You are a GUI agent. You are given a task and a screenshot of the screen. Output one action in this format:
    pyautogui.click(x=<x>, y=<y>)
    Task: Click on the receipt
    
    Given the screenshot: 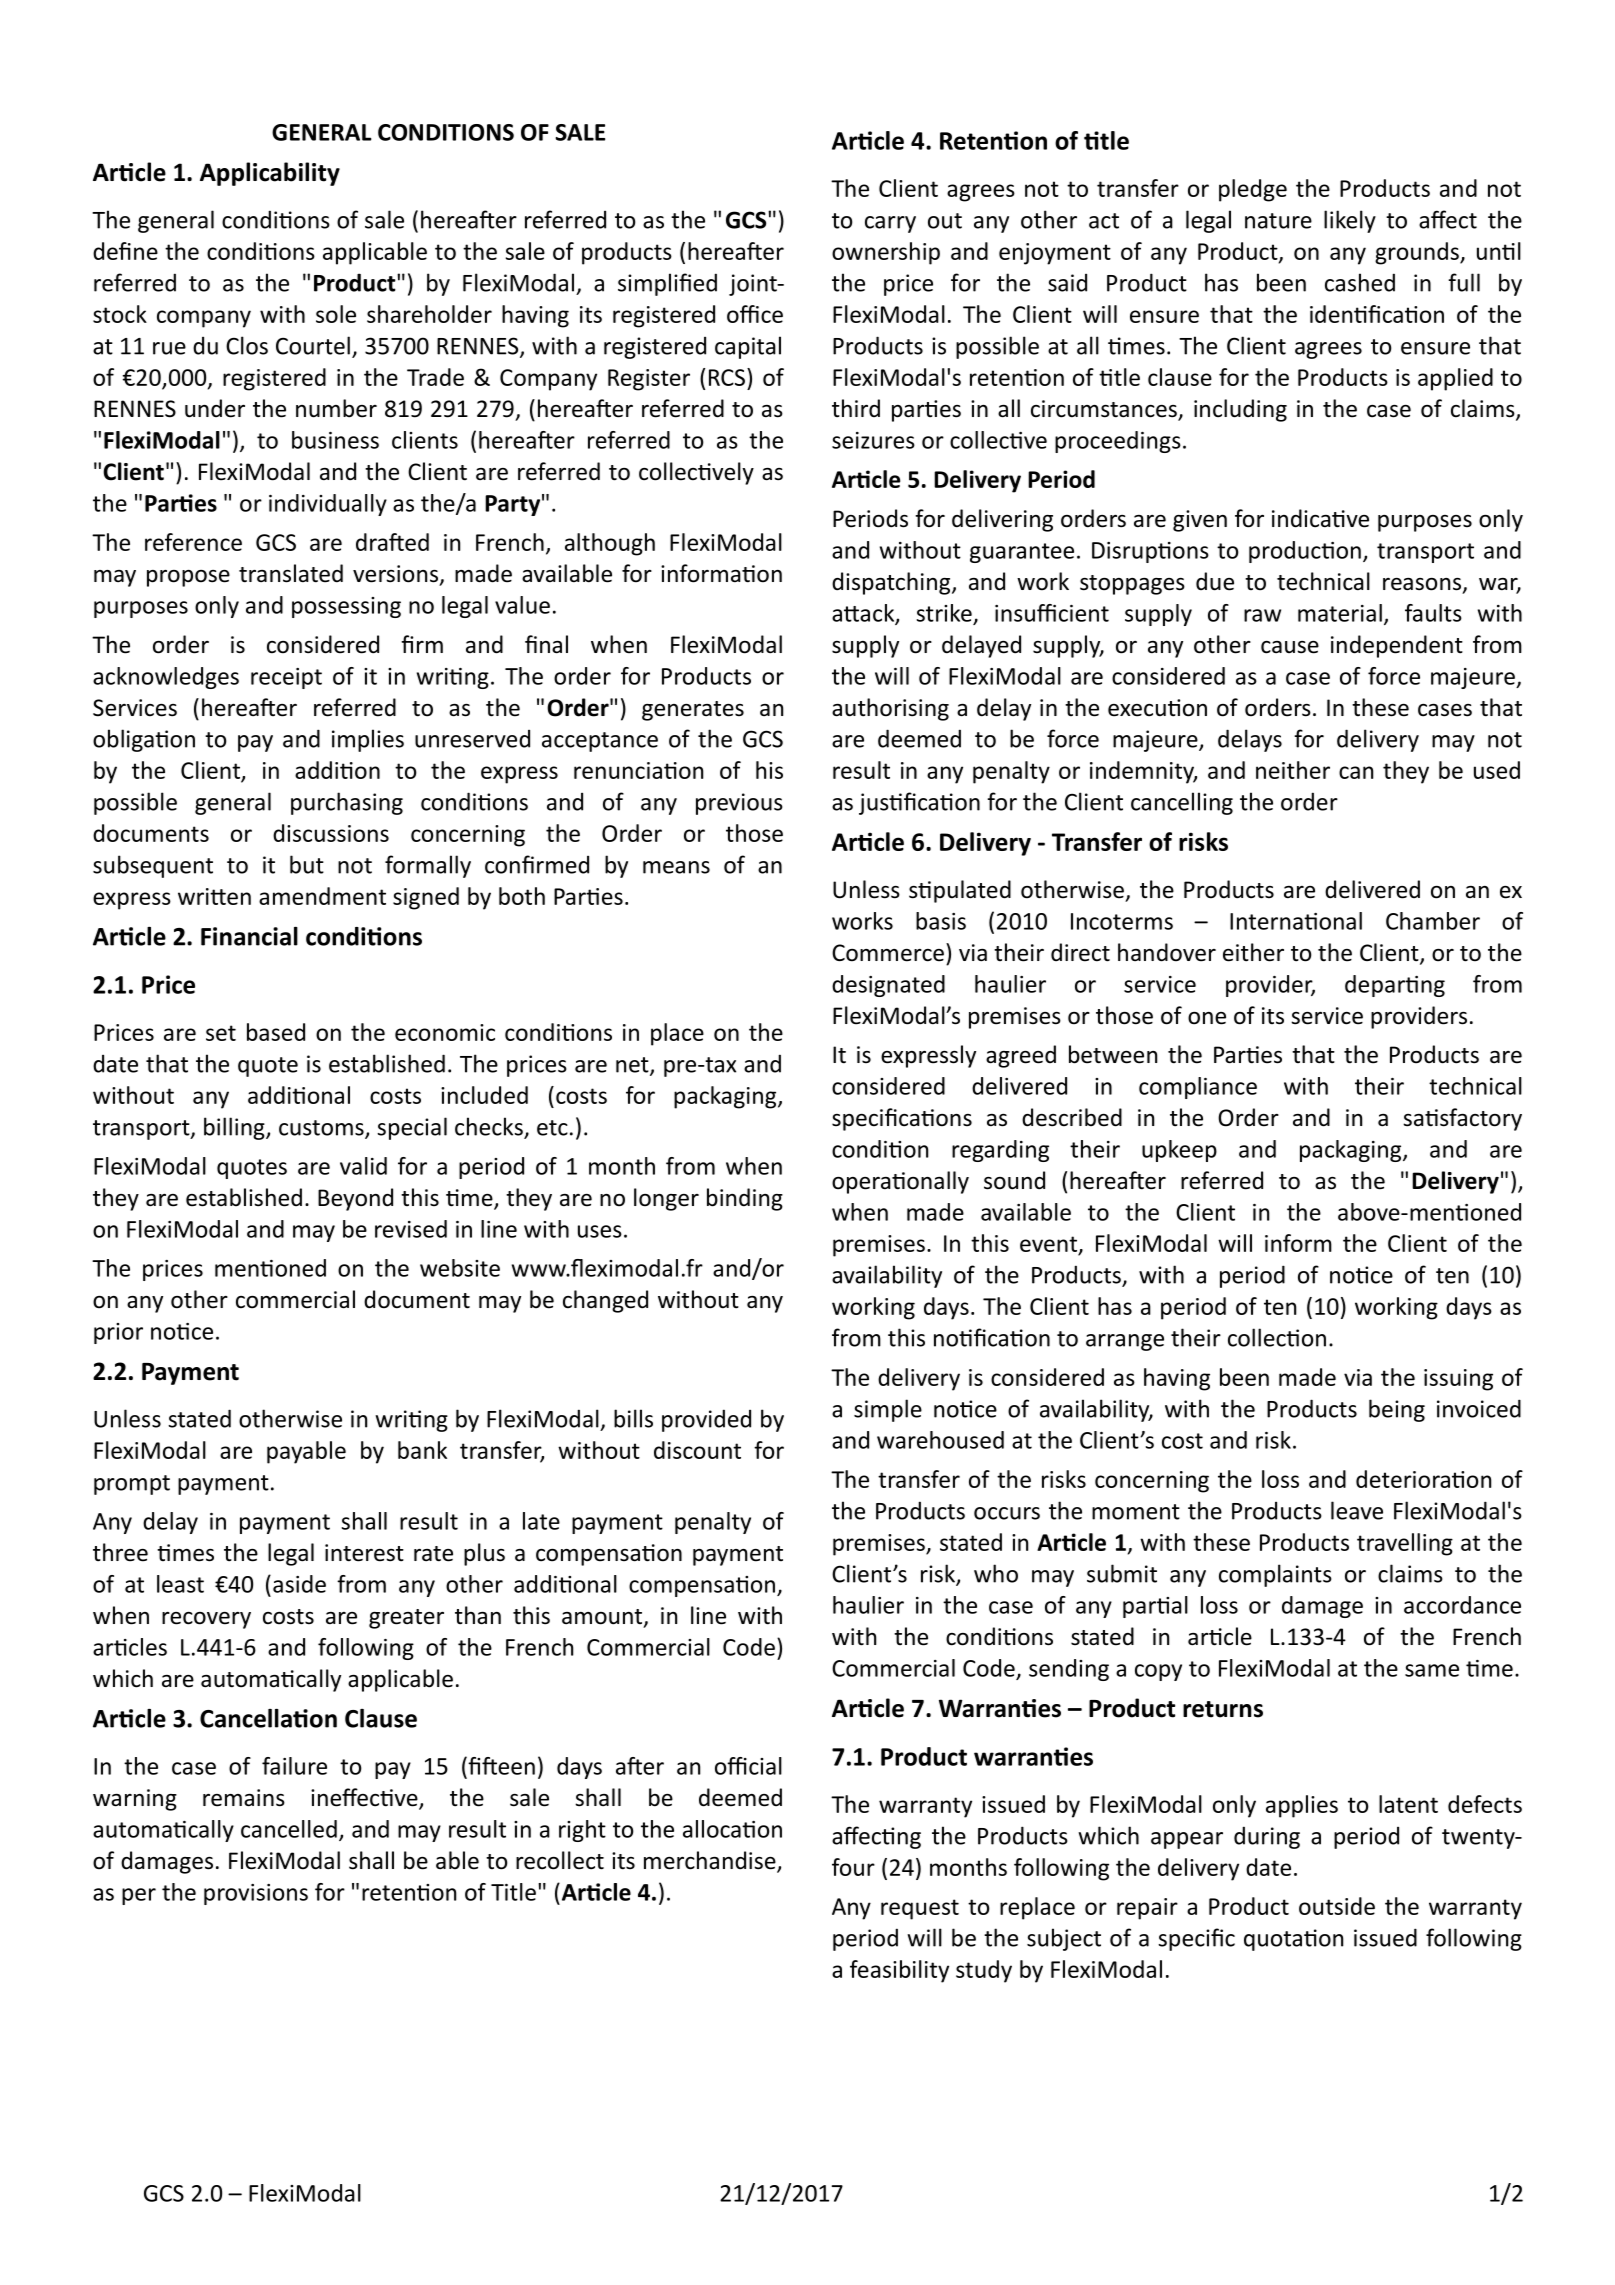 What is the action you would take?
    pyautogui.click(x=286, y=678)
